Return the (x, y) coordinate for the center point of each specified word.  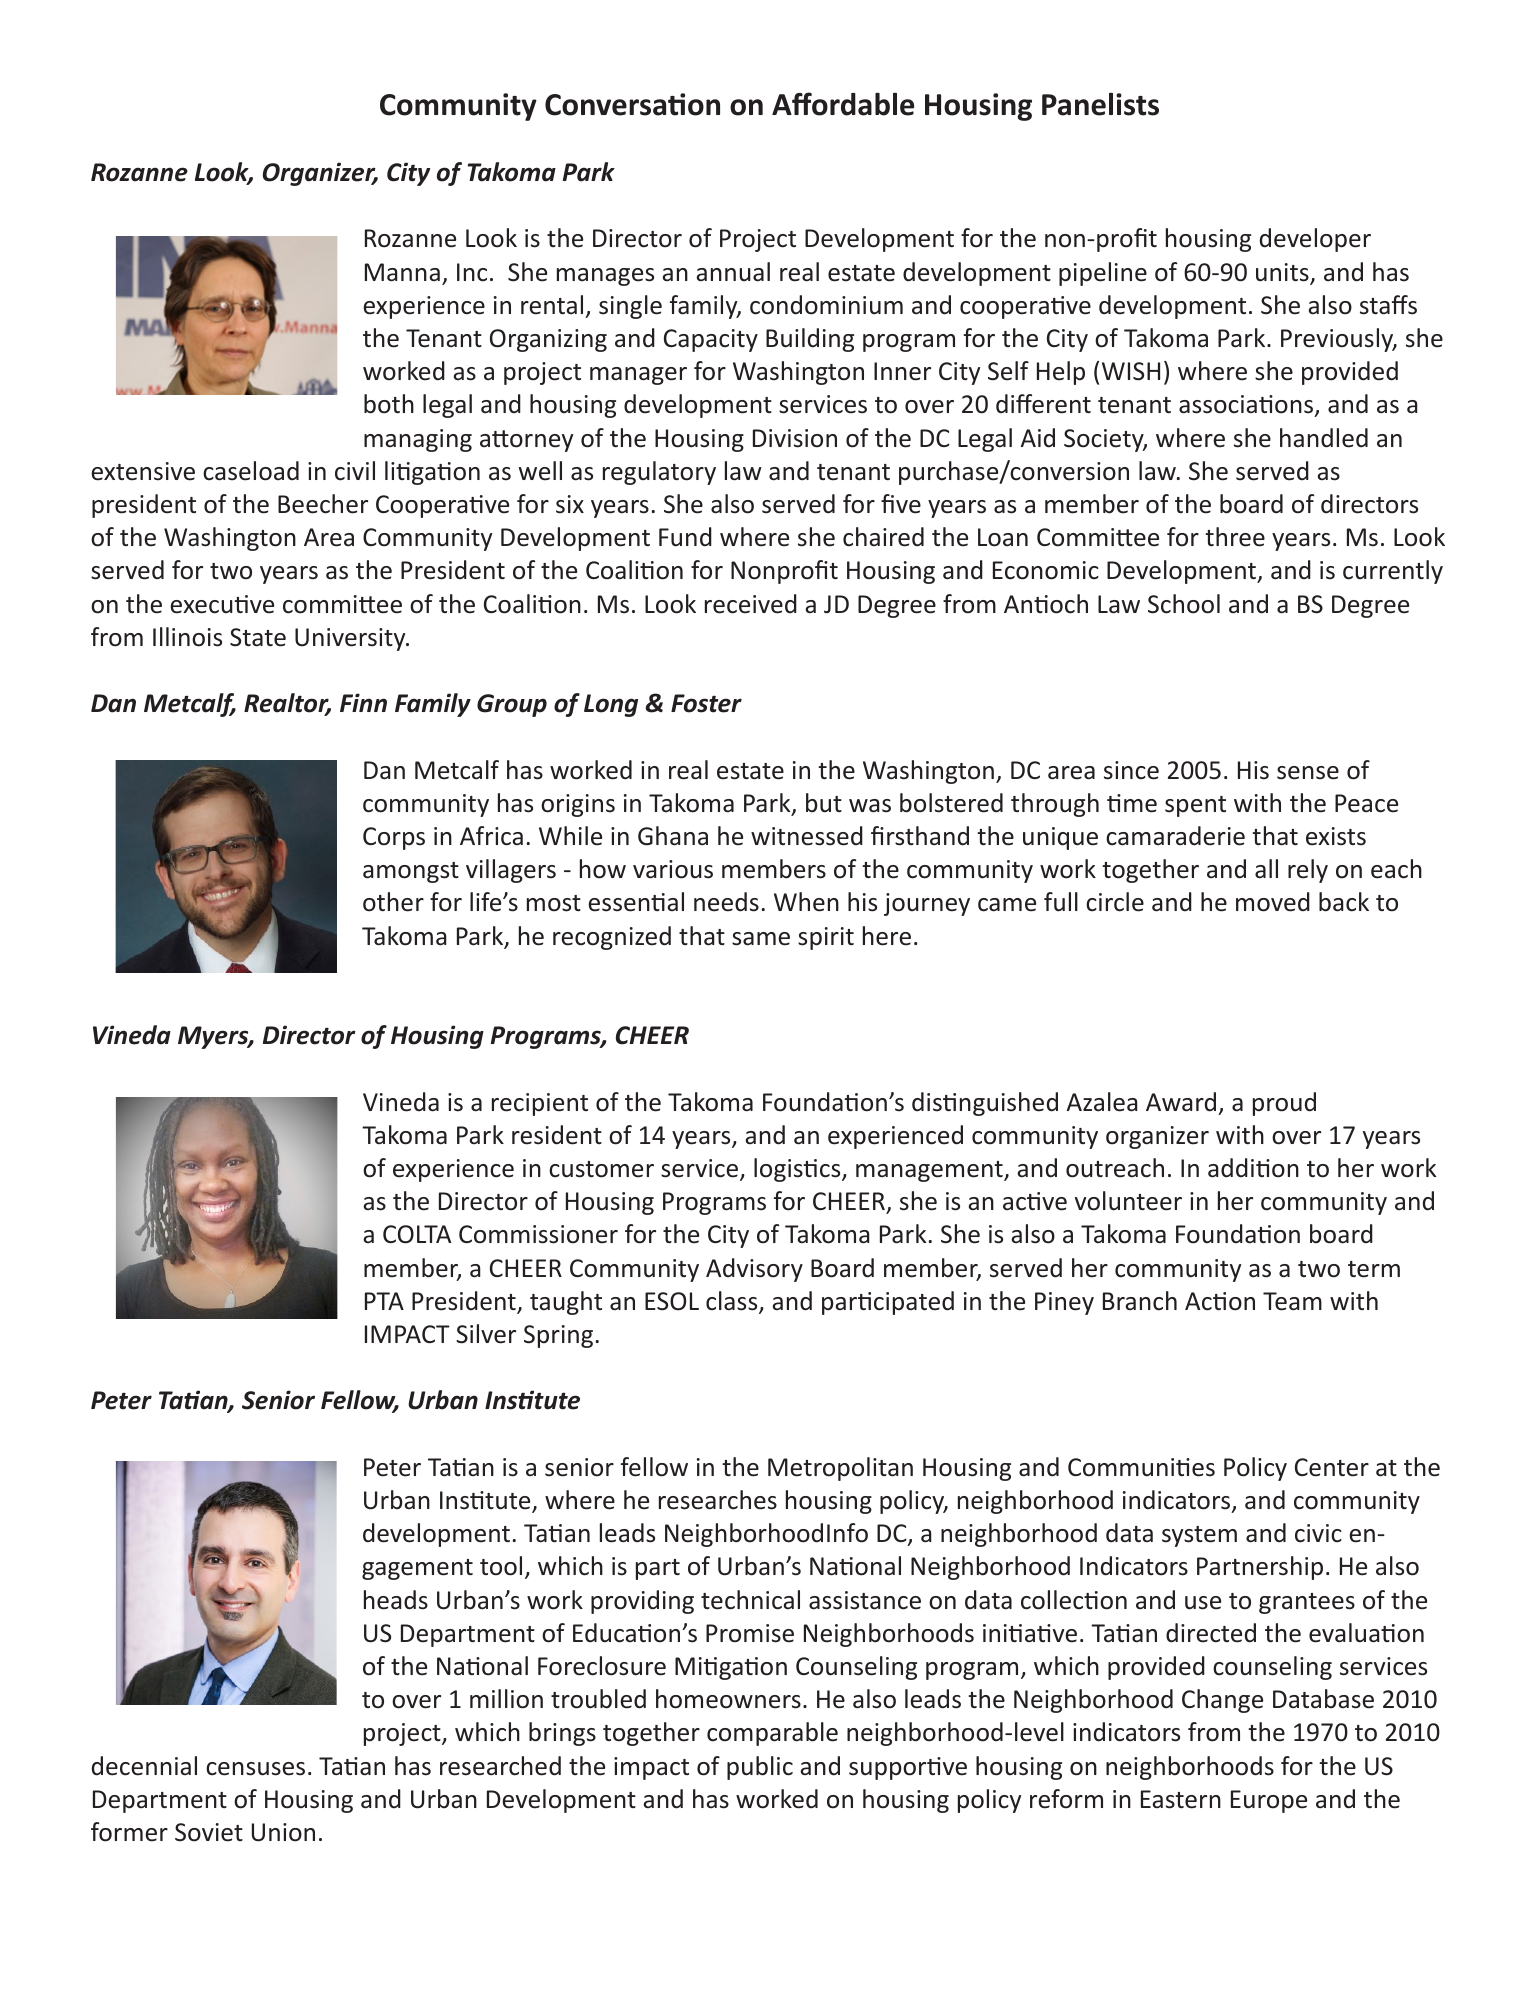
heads (396, 1600)
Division (795, 438)
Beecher (323, 504)
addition (1253, 1168)
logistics (798, 1170)
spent (1195, 806)
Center (1332, 1467)
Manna (402, 272)
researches (718, 1500)
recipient (540, 1104)
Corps (394, 838)
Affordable (843, 104)
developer (1315, 240)
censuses (255, 1769)
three (1235, 537)
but (824, 803)
